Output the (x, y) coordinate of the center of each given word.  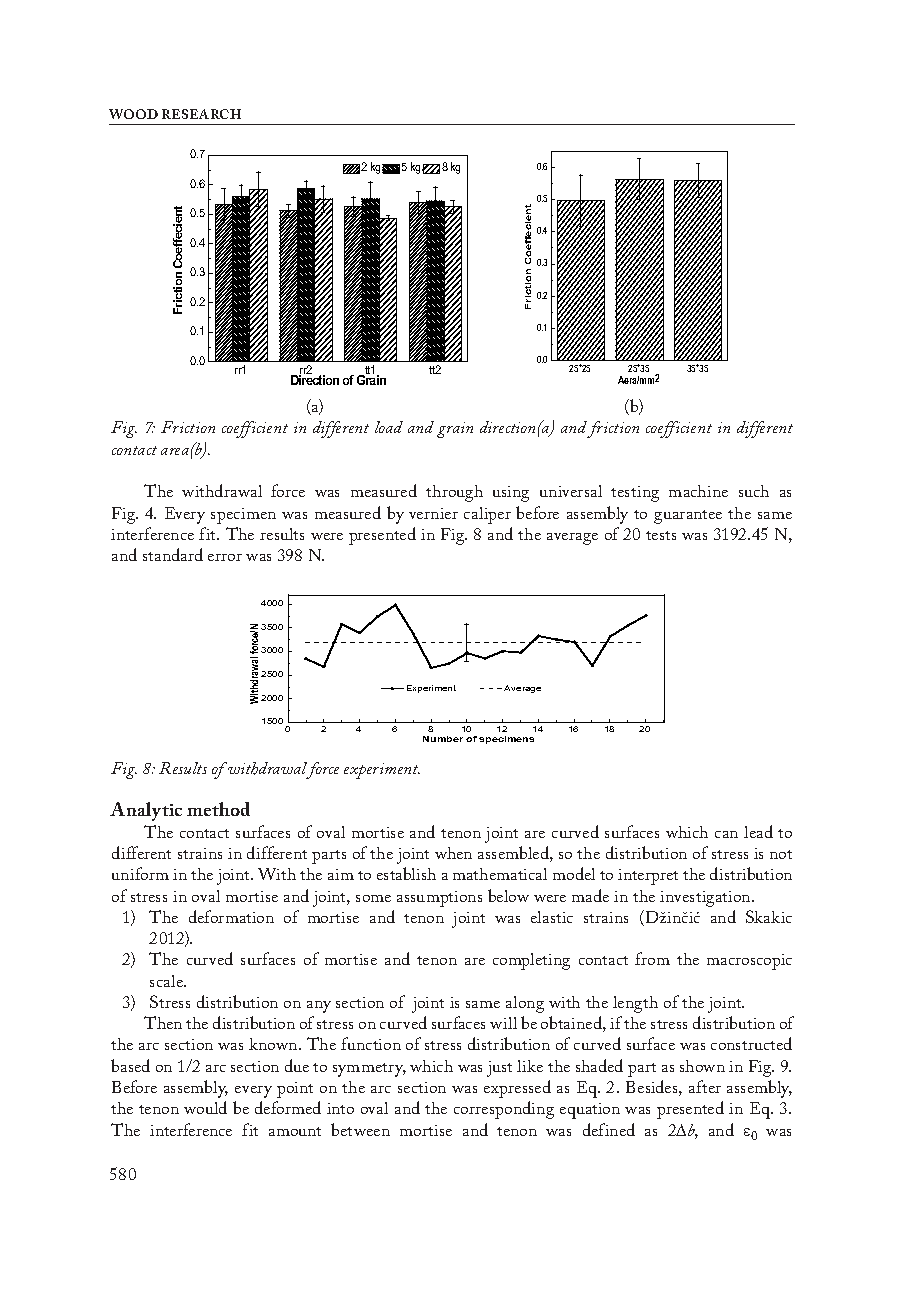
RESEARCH (201, 114)
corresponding (504, 1110)
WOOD (133, 114)
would (205, 1107)
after (705, 1086)
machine (698, 491)
